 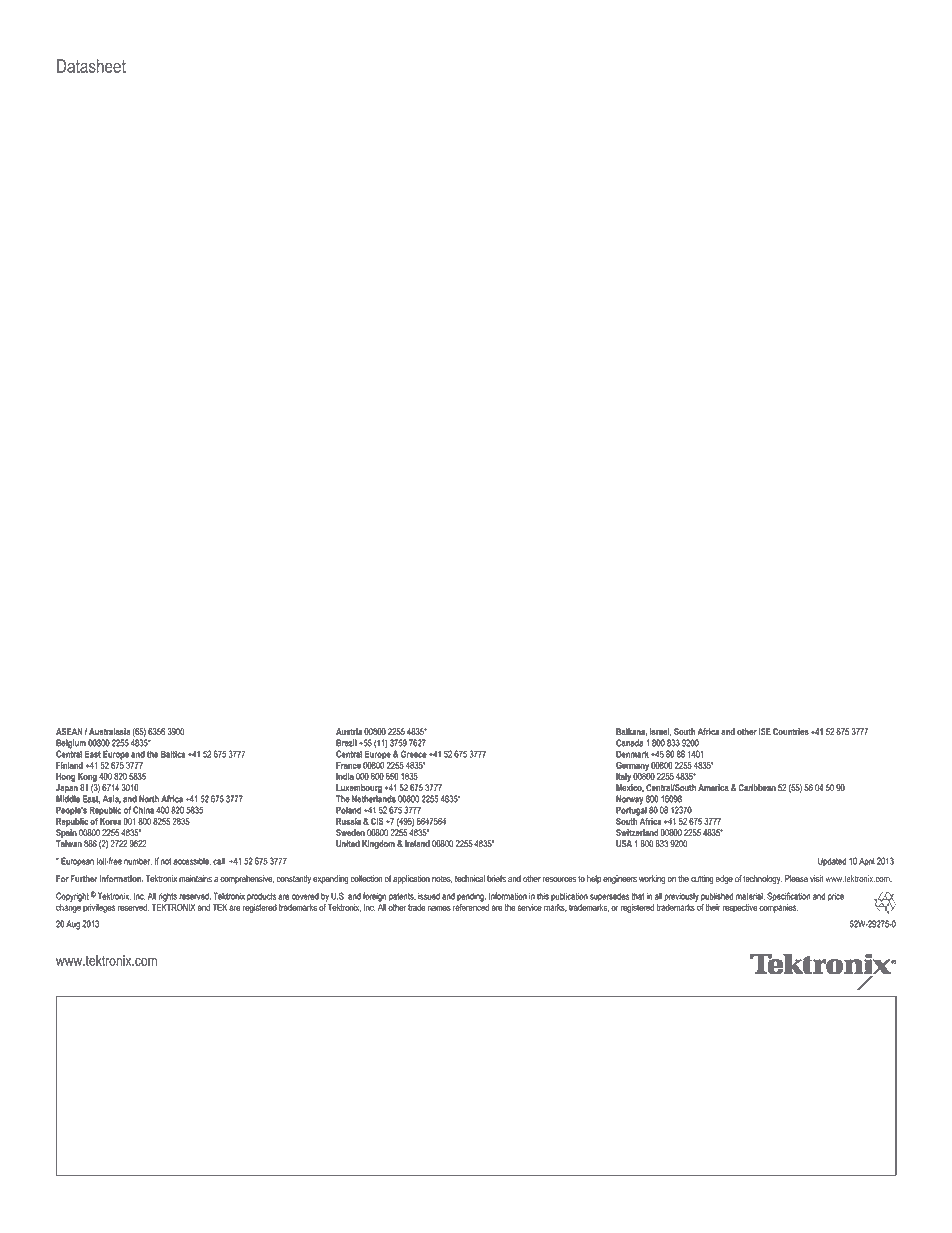 I want to click on Austria, so click(x=349, y=732).
